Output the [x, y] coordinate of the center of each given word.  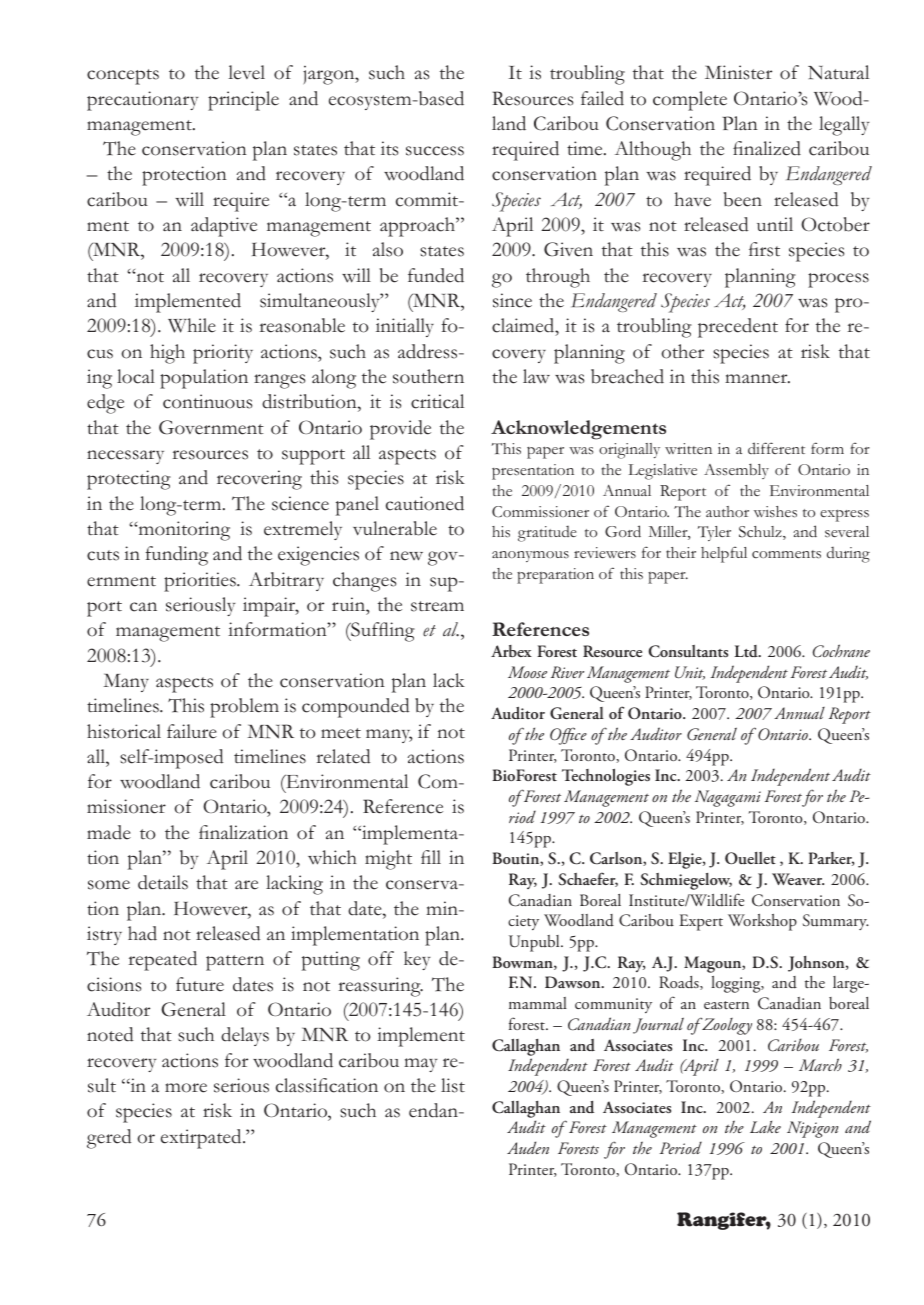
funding [177, 556]
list [453, 1085]
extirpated [202, 1139]
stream [437, 606]
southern [428, 376]
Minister [738, 72]
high [167, 354]
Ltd [747, 651]
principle [243, 101]
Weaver [798, 879]
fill [431, 857]
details [163, 882]
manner [757, 379]
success [435, 151]
